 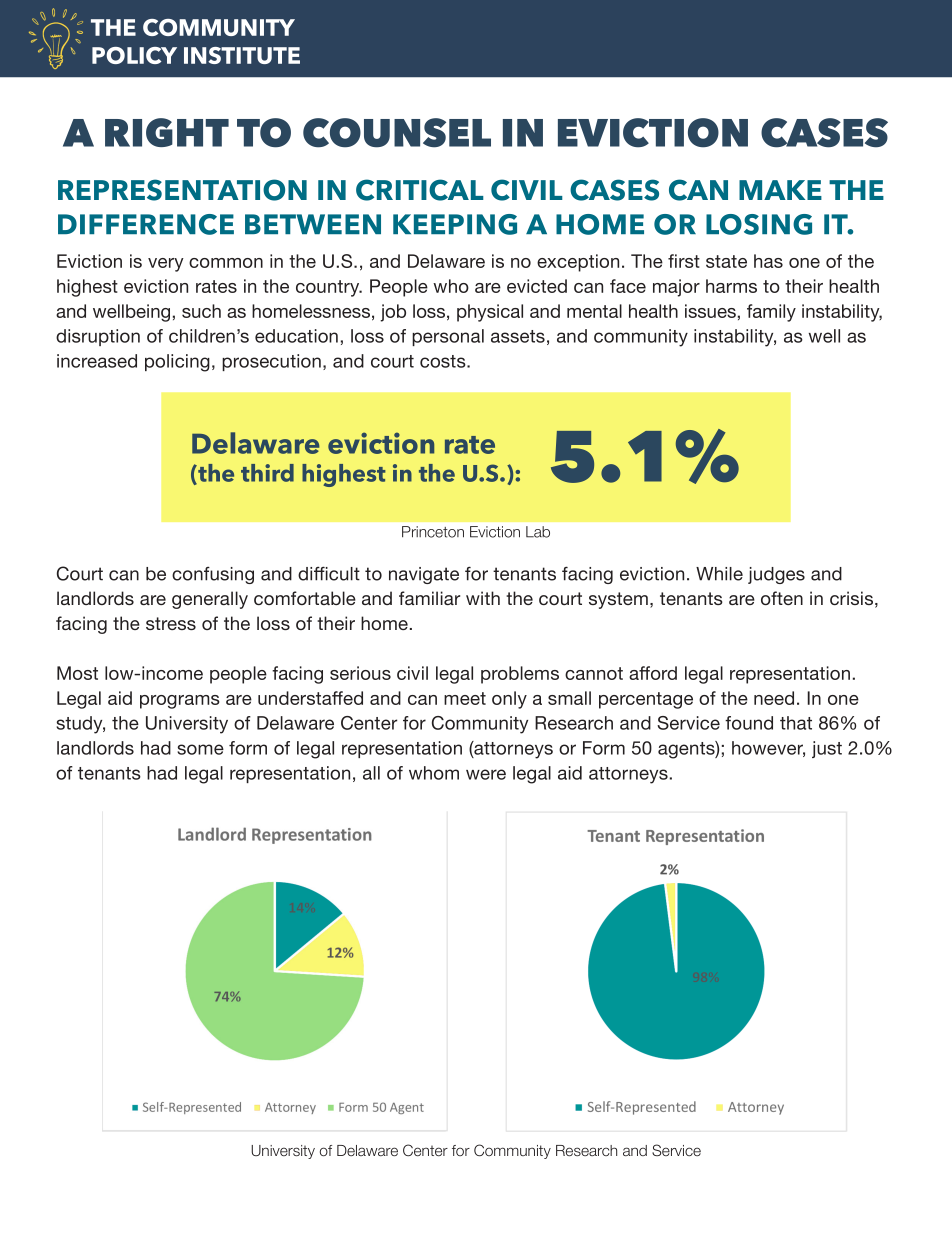 What do you see at coordinates (490, 313) in the image?
I see `physical` at bounding box center [490, 313].
